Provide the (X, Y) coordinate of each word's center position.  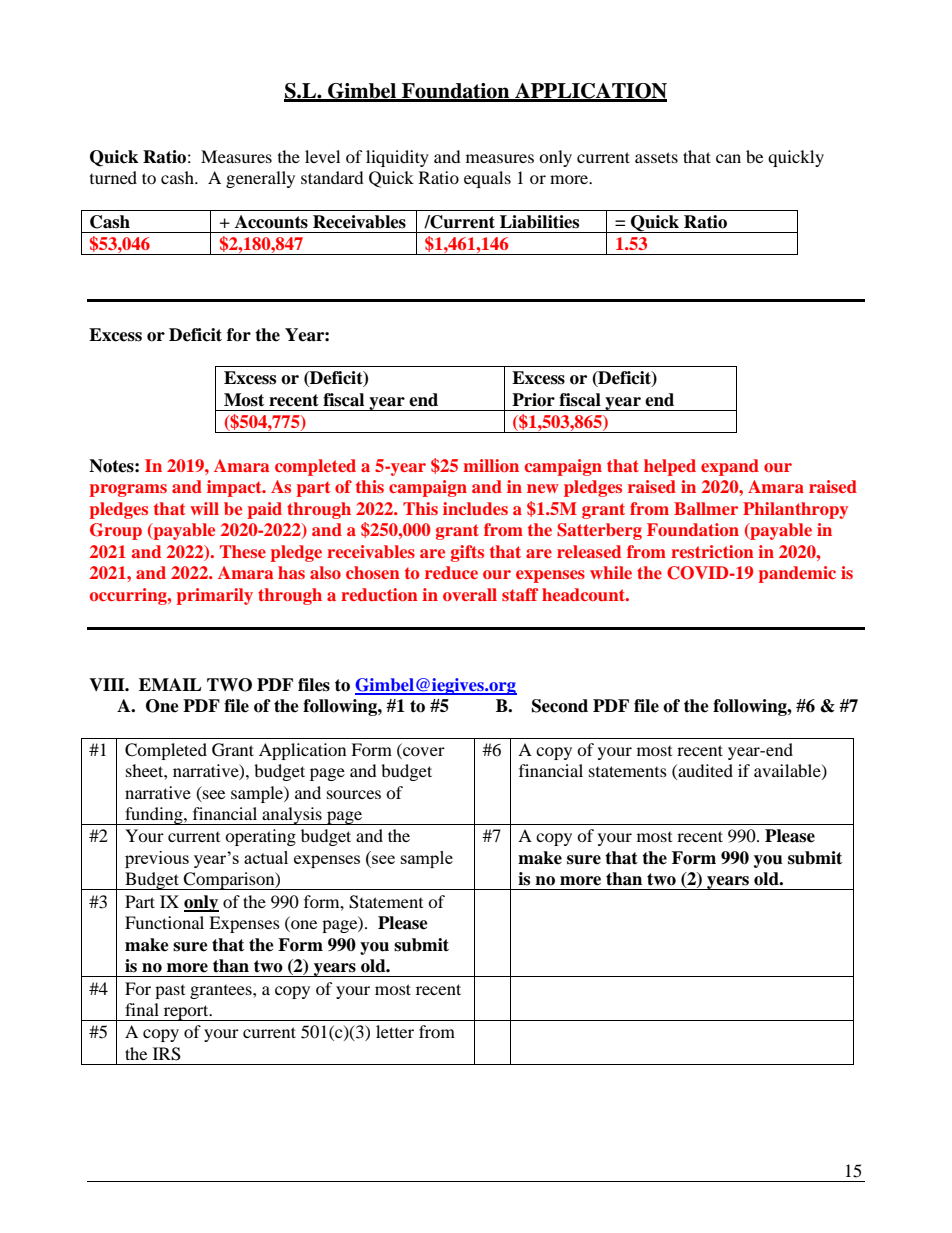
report (186, 1013)
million (491, 465)
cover (423, 753)
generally (260, 179)
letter (395, 1031)
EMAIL (170, 684)
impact (235, 488)
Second (560, 706)
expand (730, 467)
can (728, 158)
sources (354, 794)
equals (487, 179)
